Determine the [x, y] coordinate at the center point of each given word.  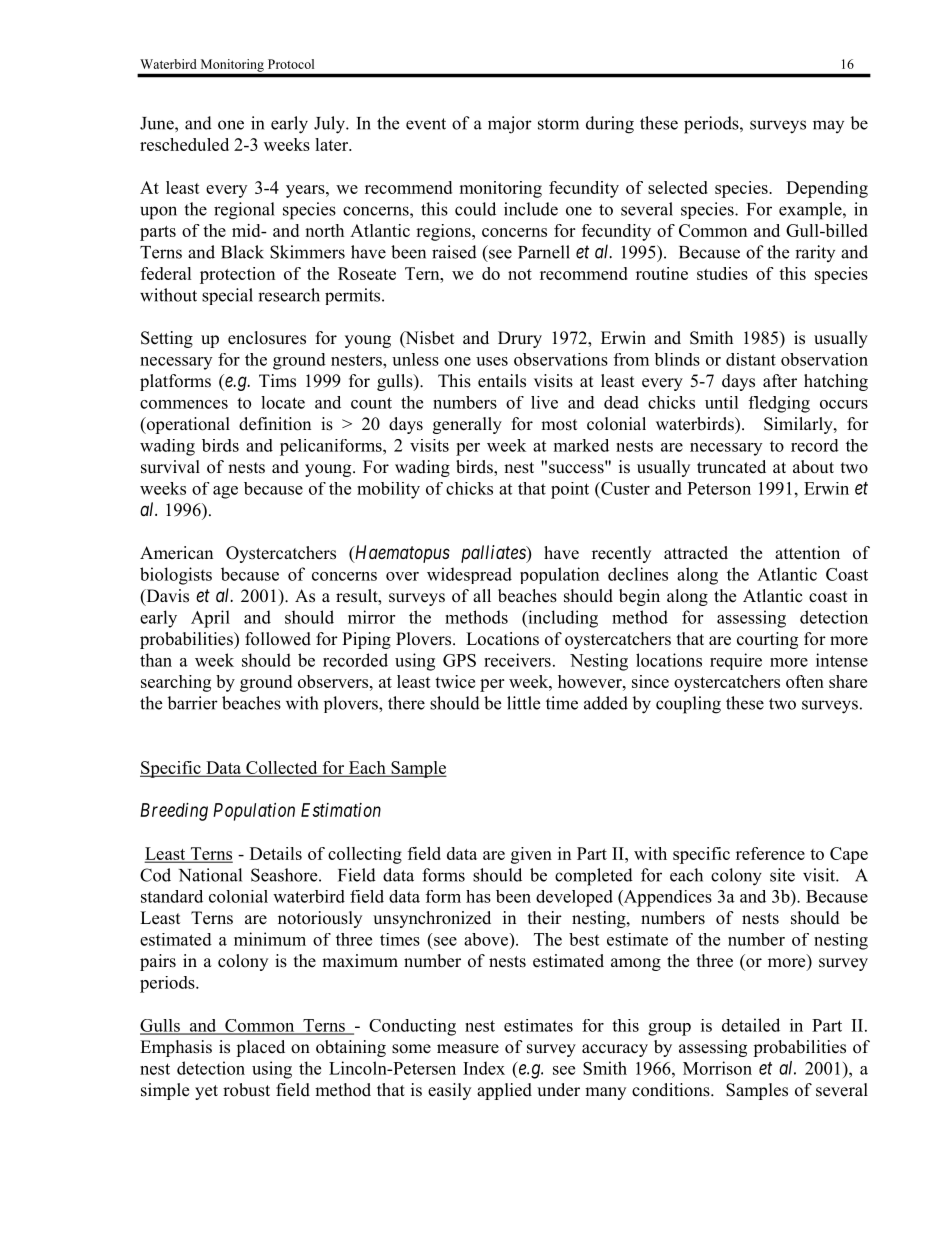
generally [467, 425]
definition [275, 424]
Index [484, 1068]
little [523, 703]
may [828, 126]
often [805, 681]
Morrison [717, 1068]
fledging [779, 404]
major [510, 125]
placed [260, 1048]
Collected [282, 768]
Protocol [291, 64]
